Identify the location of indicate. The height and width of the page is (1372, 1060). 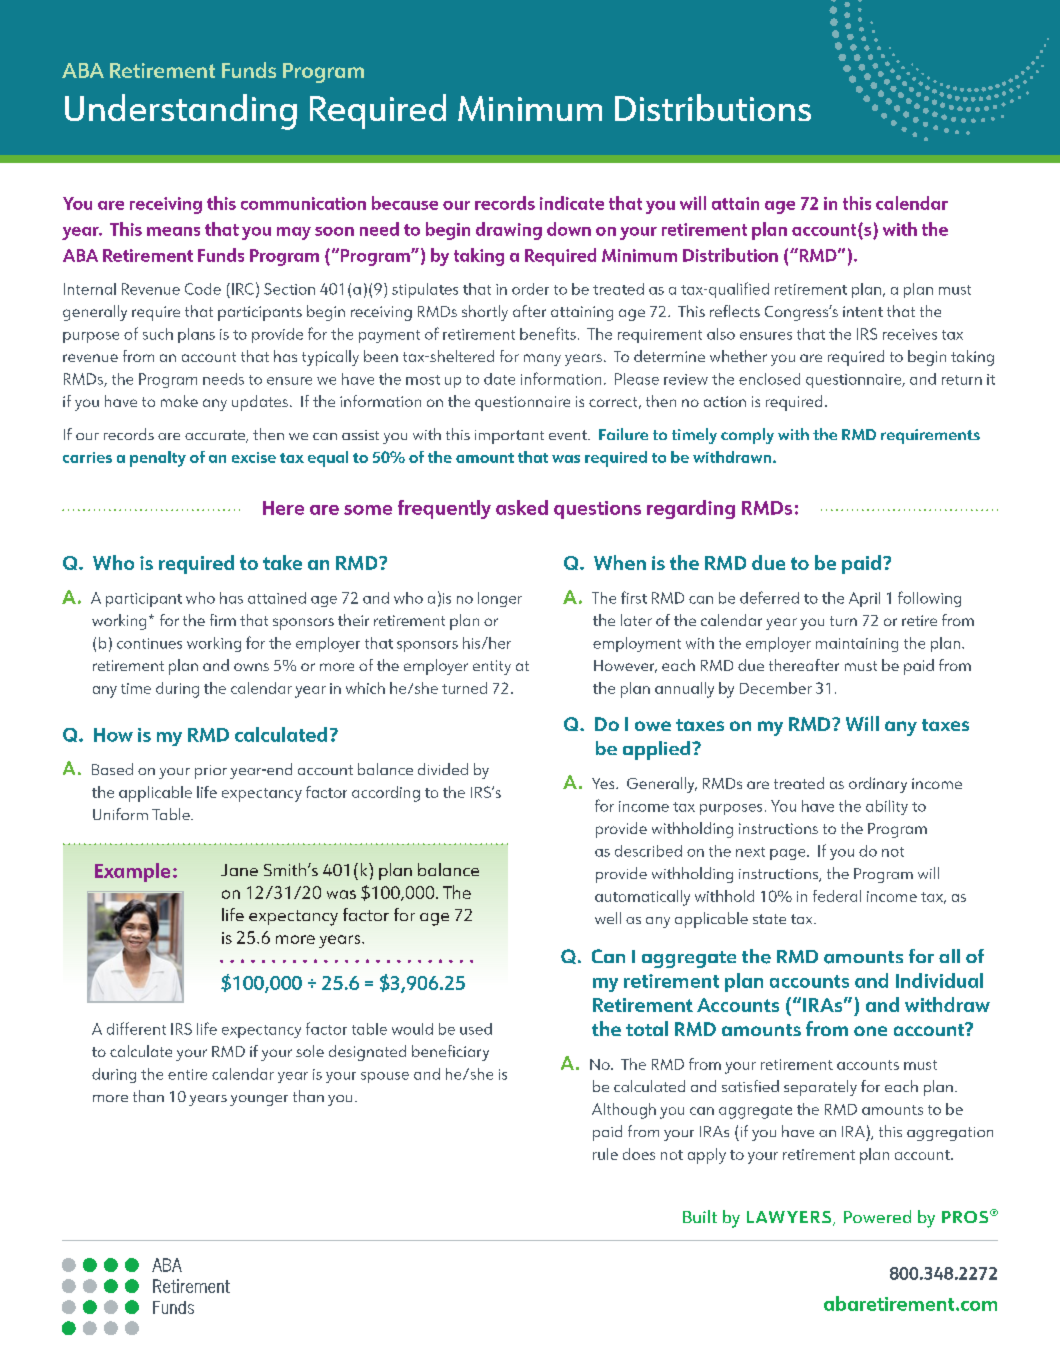
(572, 203).
